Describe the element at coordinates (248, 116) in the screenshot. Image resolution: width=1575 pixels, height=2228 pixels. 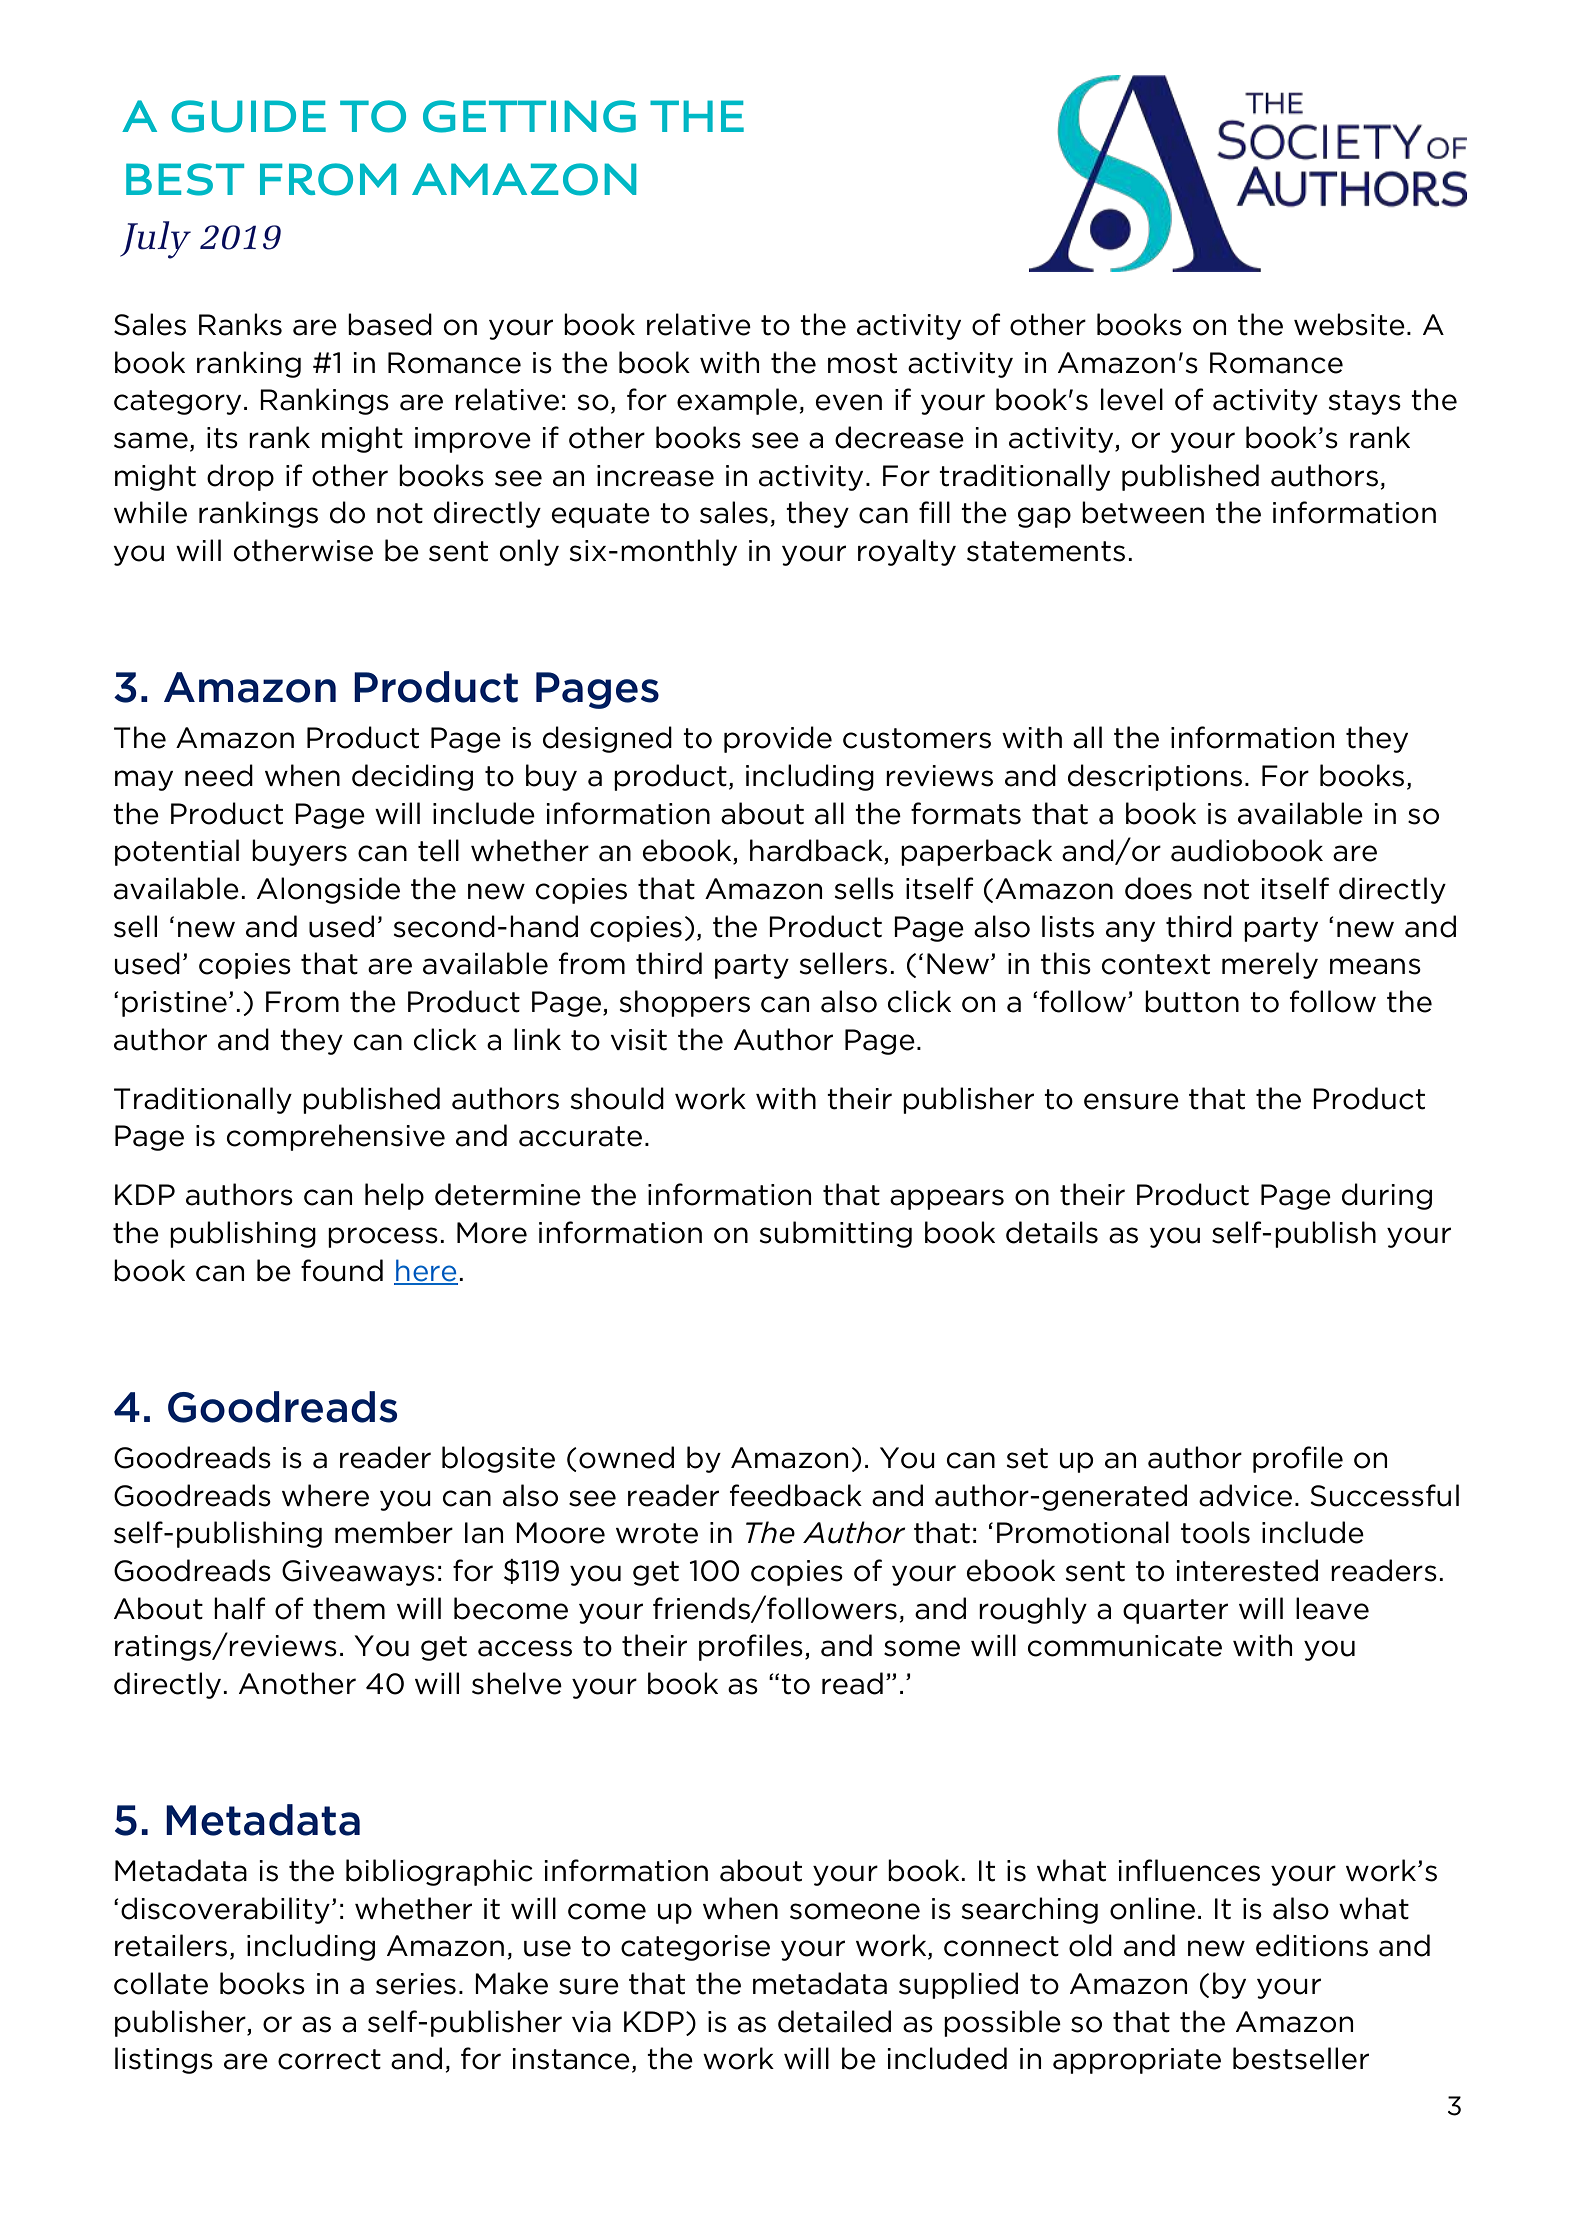
I see `GUIDE` at that location.
